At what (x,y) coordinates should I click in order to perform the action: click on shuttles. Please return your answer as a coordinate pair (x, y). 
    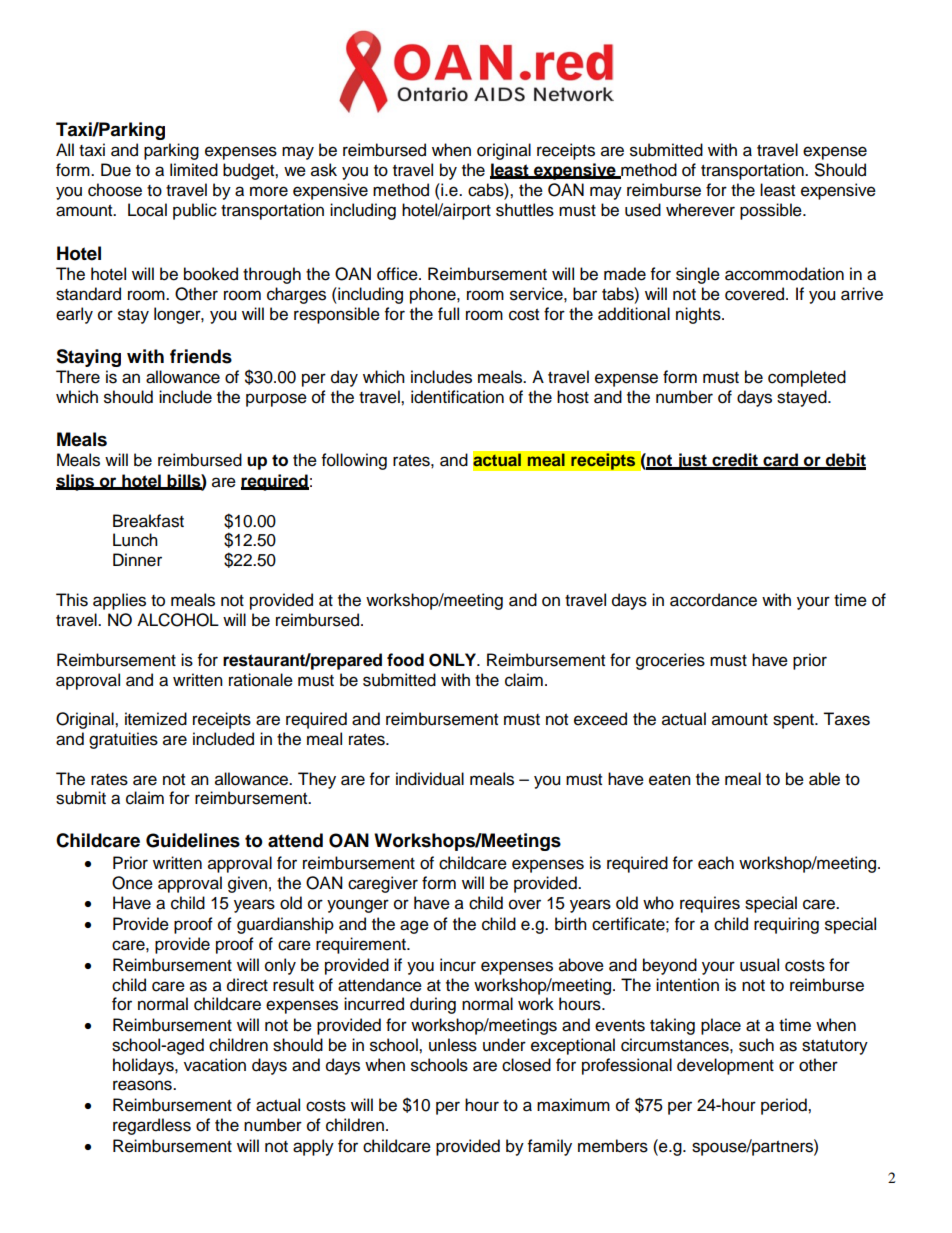
    Looking at the image, I should click on (525, 210).
